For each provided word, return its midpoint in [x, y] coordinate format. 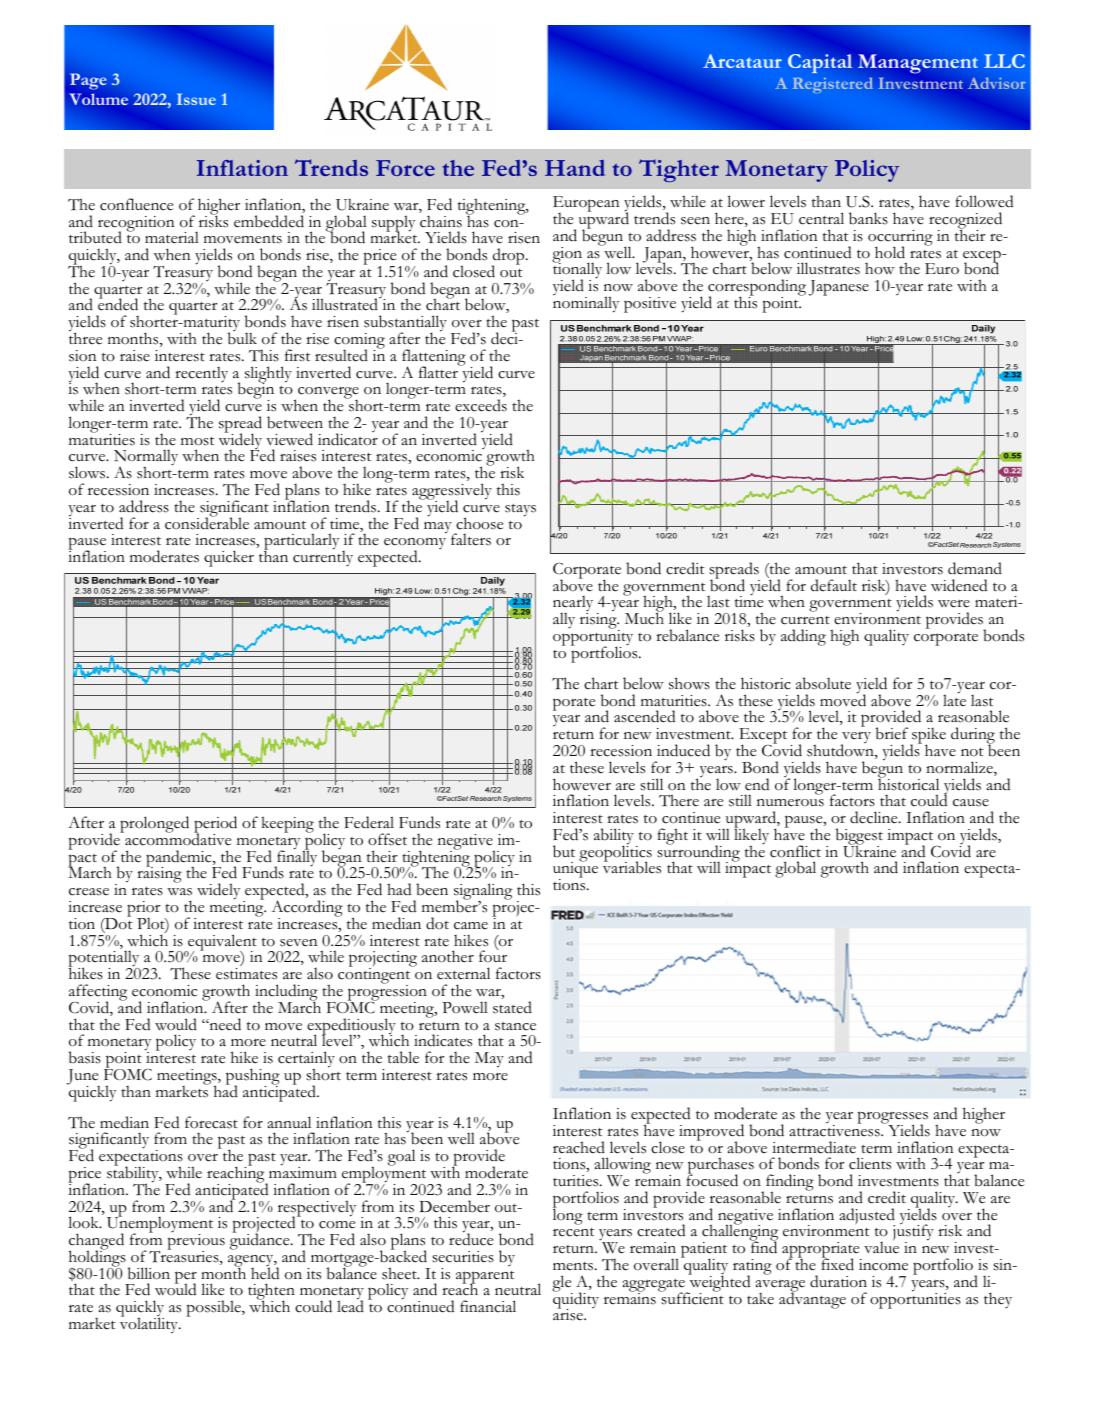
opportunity [593, 638]
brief [892, 733]
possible [214, 1308]
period [215, 826]
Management [918, 63]
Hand [575, 168]
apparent [485, 1278]
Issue [196, 99]
